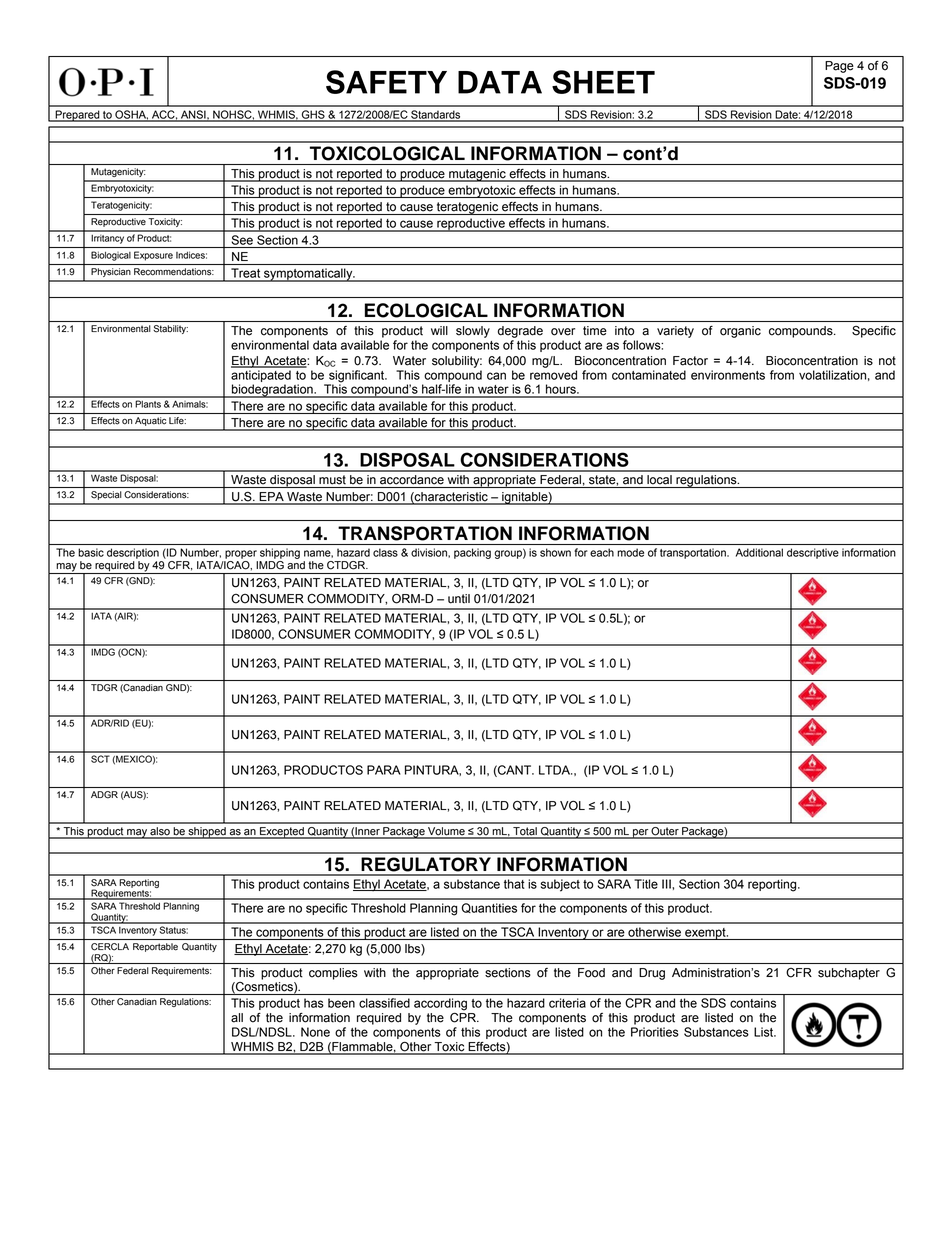 Image resolution: width=952 pixels, height=1233 pixels. What do you see at coordinates (386, 82) in the screenshot?
I see `SAFETY` at bounding box center [386, 82].
